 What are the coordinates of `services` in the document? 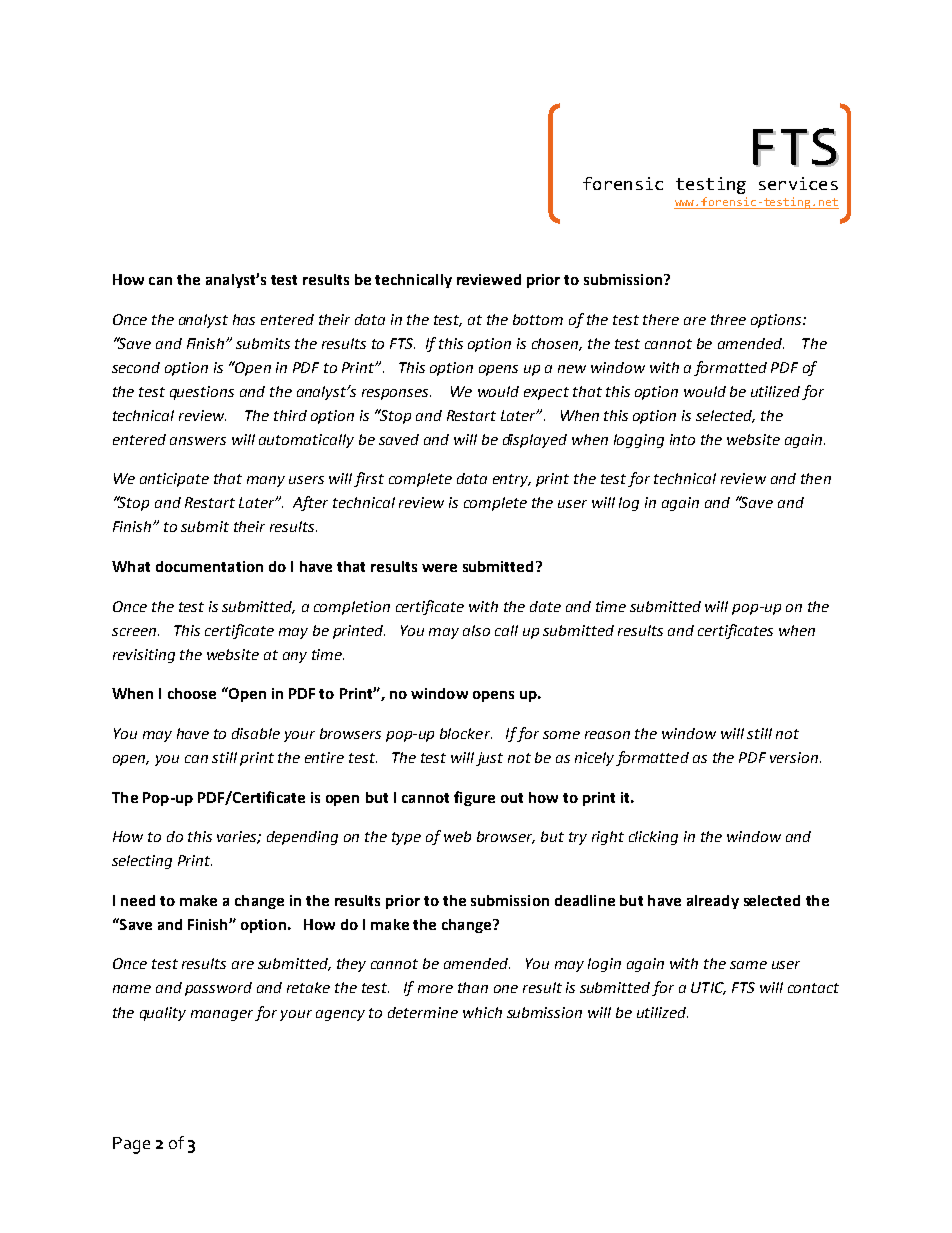 It's located at (798, 183).
